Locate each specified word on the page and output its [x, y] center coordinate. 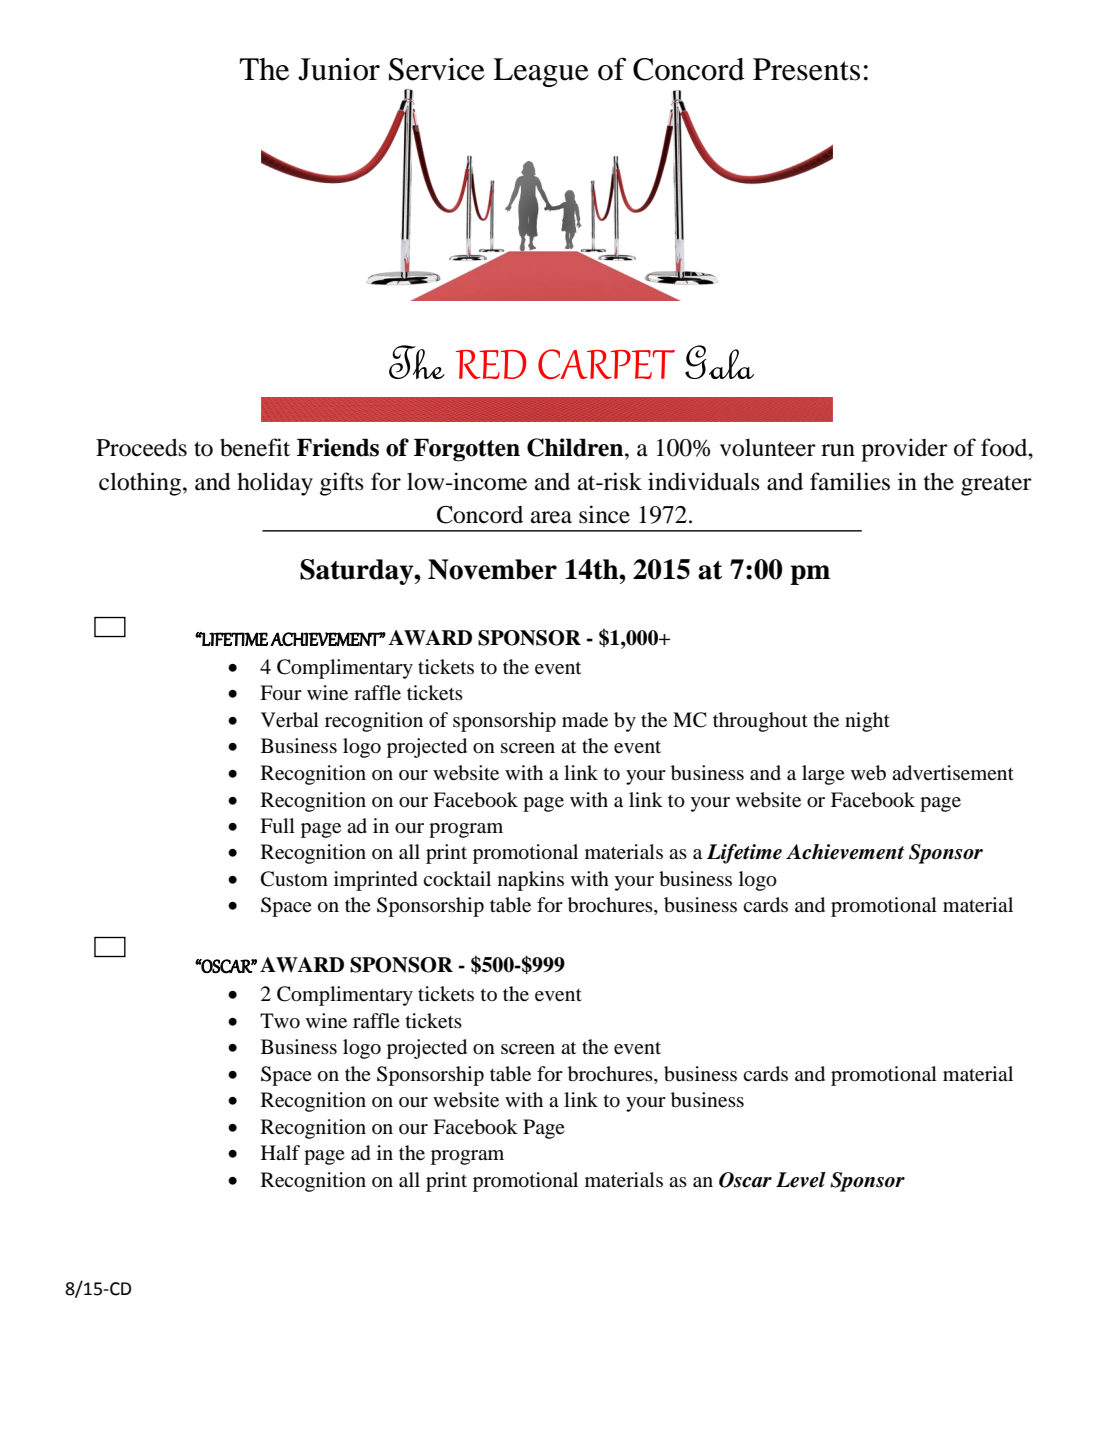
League [541, 72]
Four [281, 693]
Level [801, 1180]
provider [904, 450]
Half [280, 1152]
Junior [339, 69]
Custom [294, 879]
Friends [338, 447]
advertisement [953, 773]
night [867, 722]
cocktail [457, 879]
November [492, 569]
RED [491, 364]
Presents [806, 69]
